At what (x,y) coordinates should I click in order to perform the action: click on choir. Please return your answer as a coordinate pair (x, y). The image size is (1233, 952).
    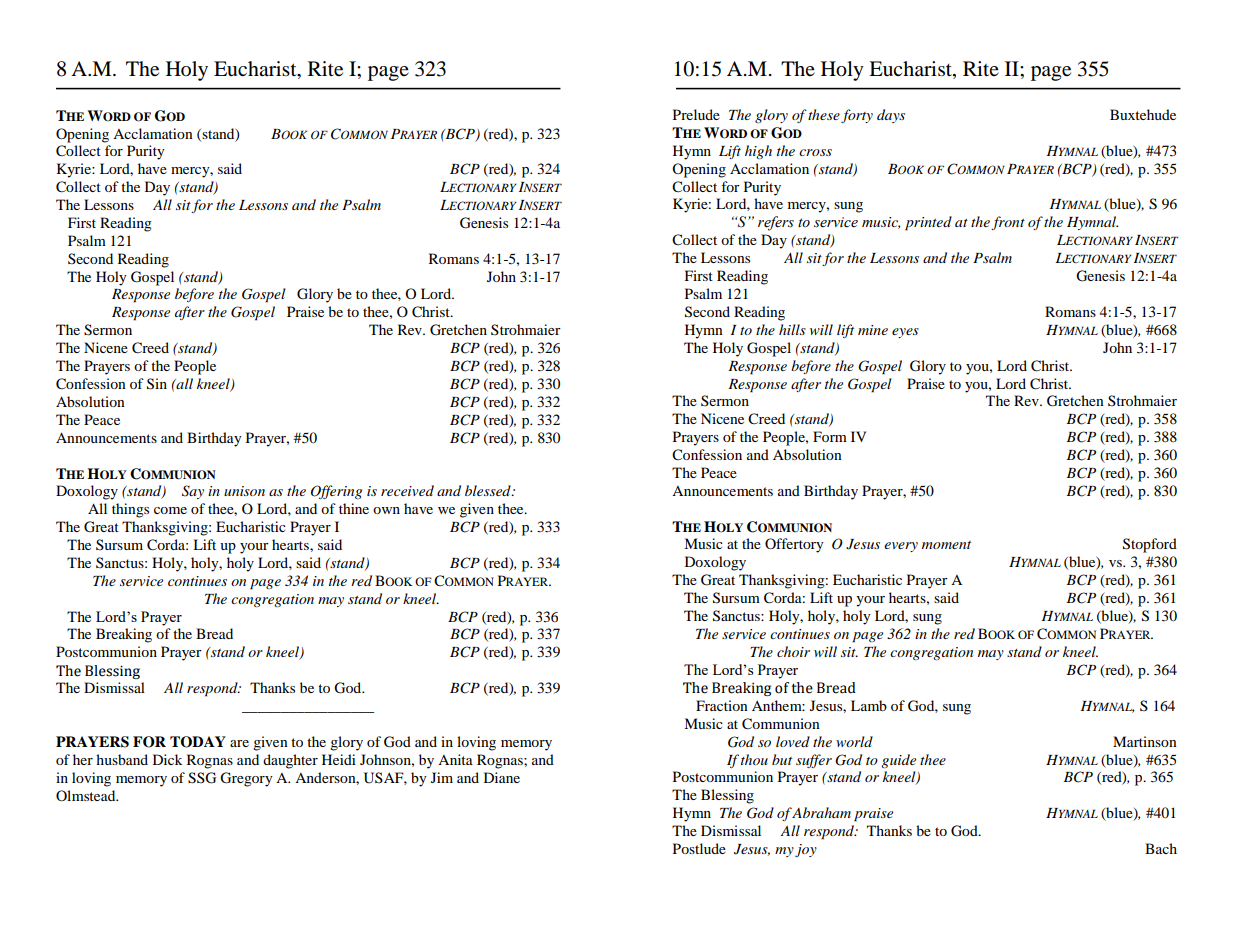
    Looking at the image, I should click on (793, 651).
